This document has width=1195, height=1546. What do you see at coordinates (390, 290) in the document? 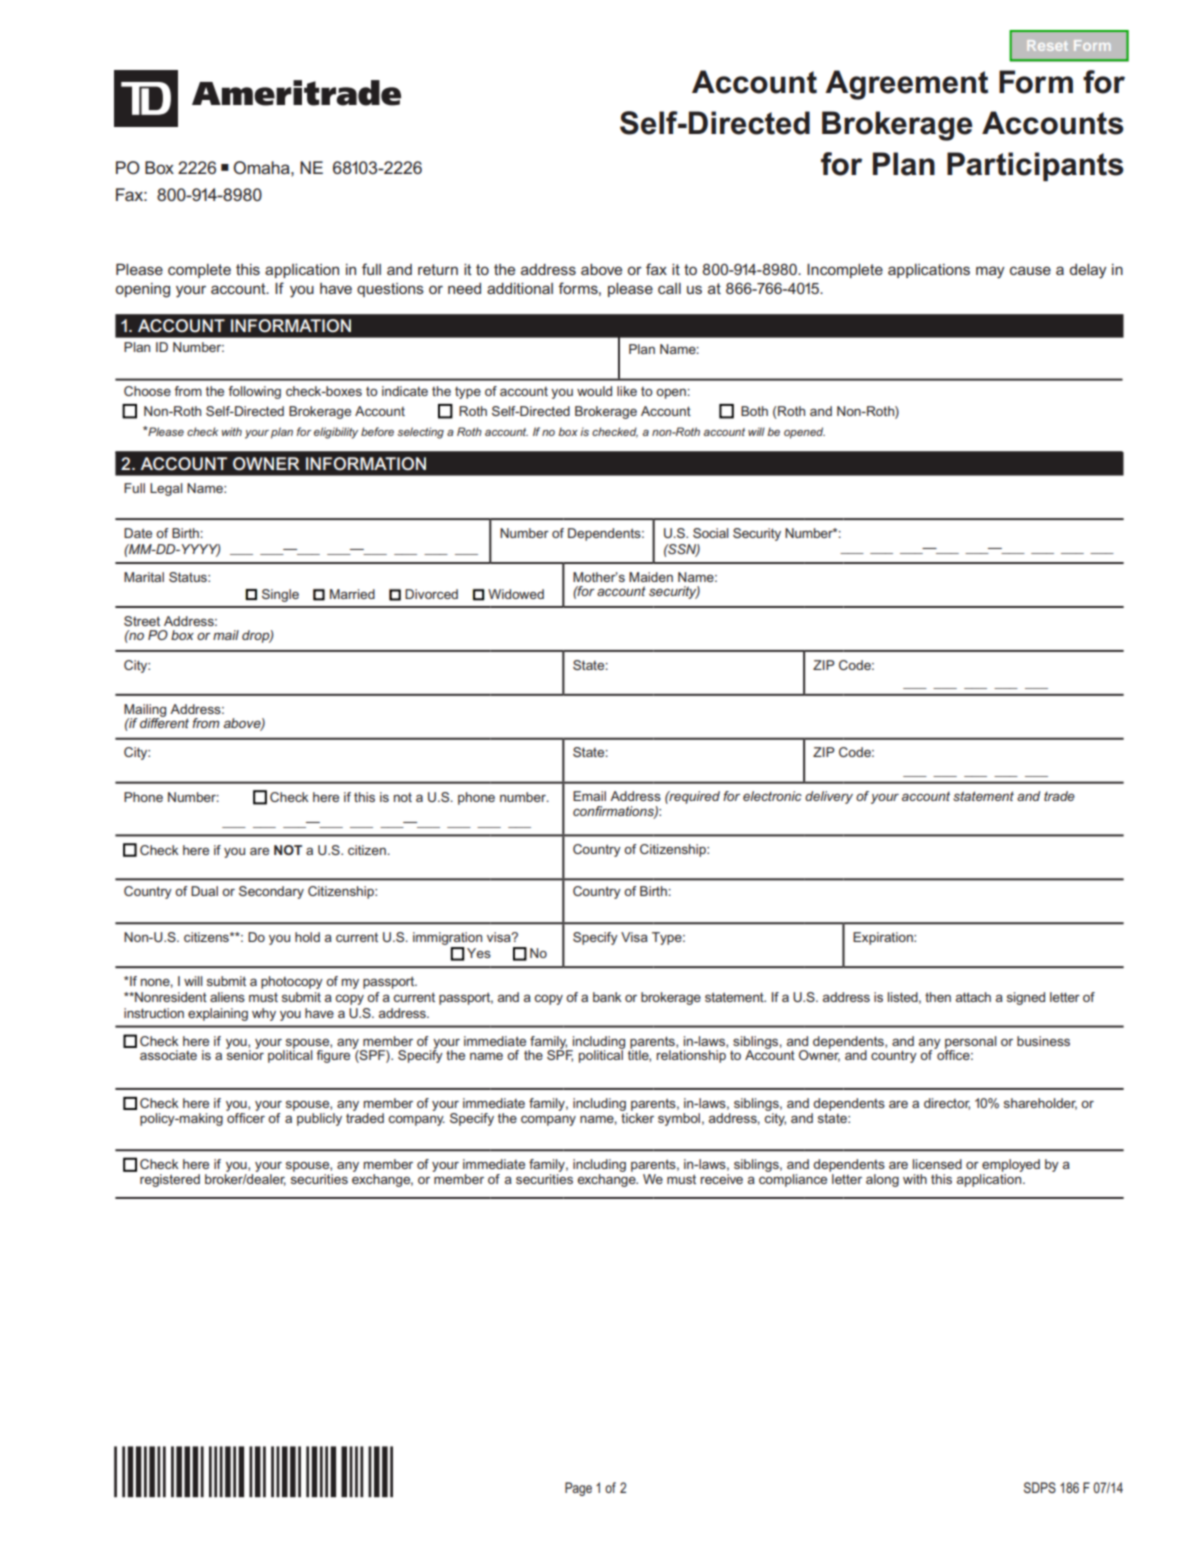
I see `questions` at bounding box center [390, 290].
